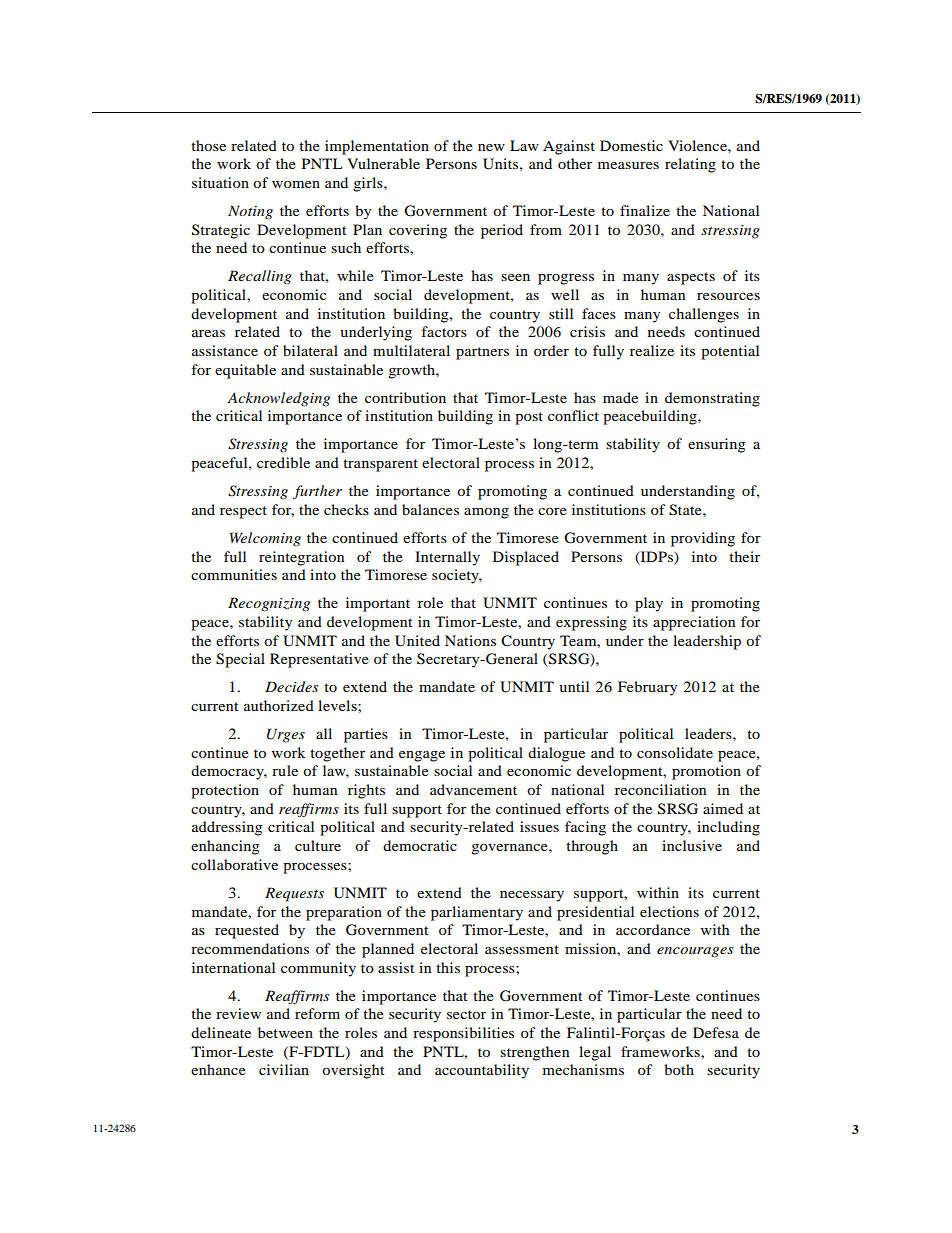 The width and height of the page is (952, 1233). What do you see at coordinates (694, 623) in the page?
I see `appreciation` at bounding box center [694, 623].
